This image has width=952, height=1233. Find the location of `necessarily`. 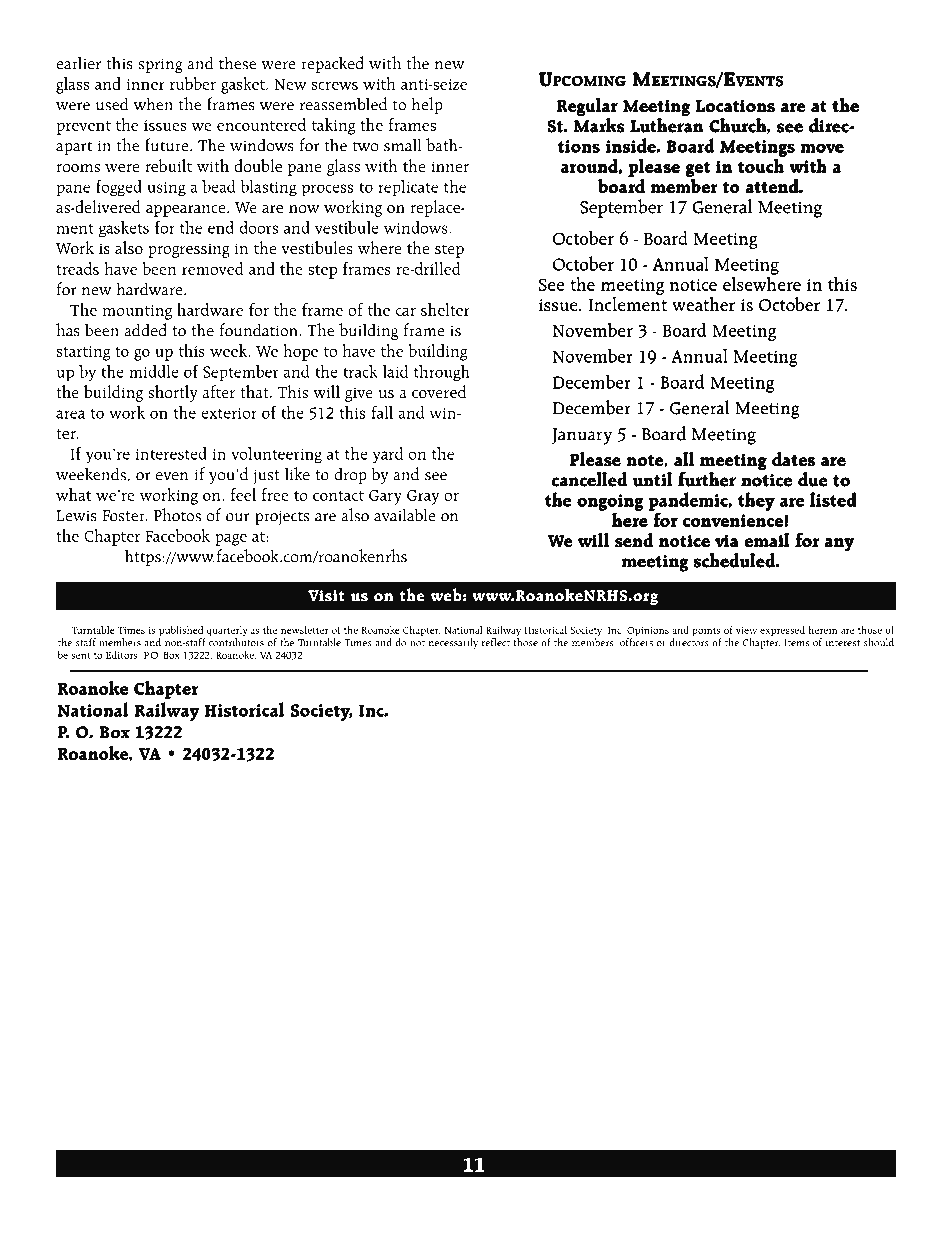

necessarily is located at coordinates (453, 643).
